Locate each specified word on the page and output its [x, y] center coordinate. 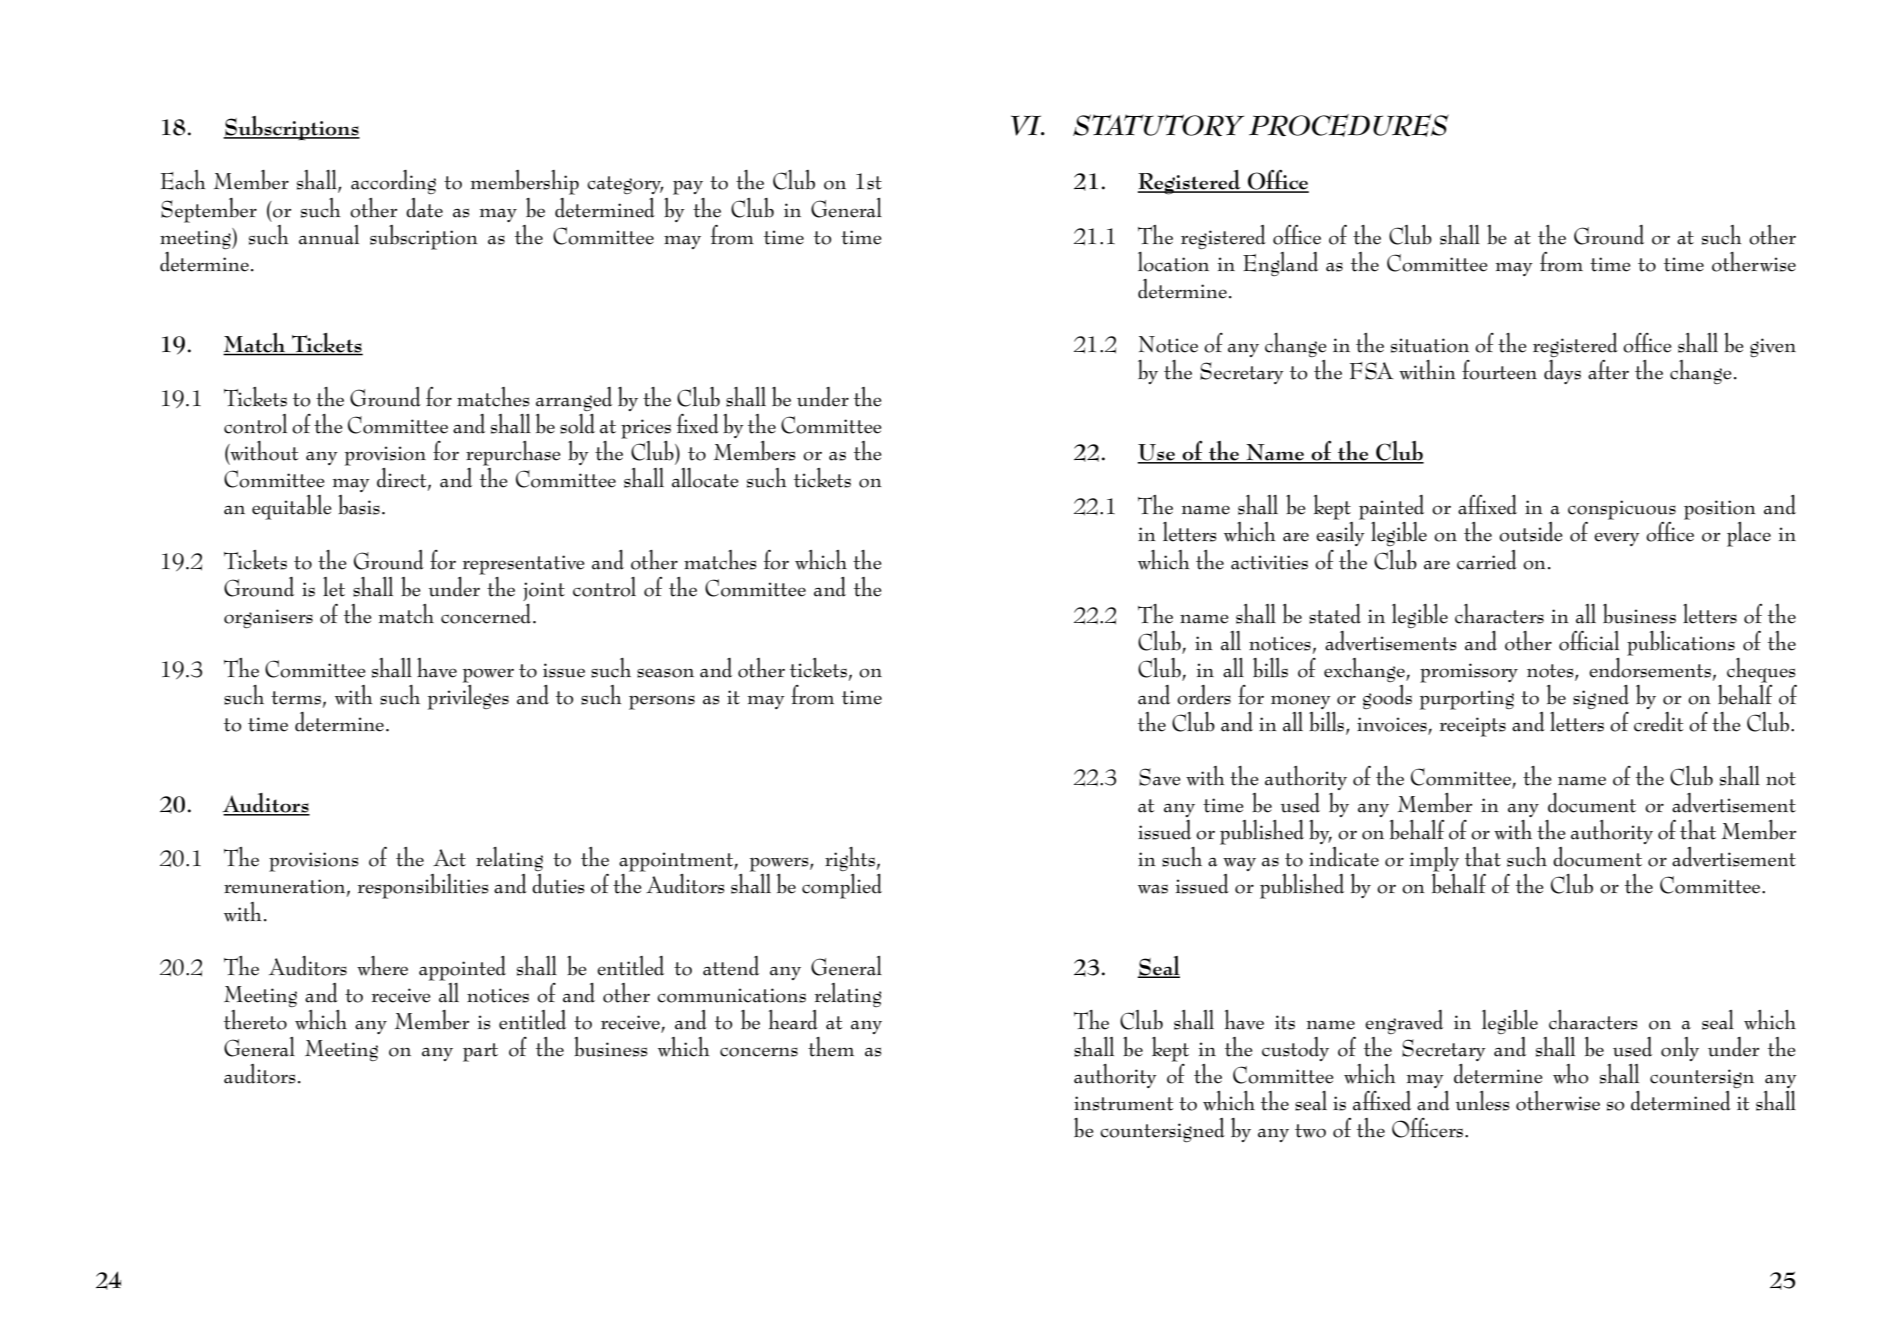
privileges [468, 696]
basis [359, 505]
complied [842, 886]
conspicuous [1622, 510]
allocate [705, 478]
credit [1658, 722]
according [393, 182]
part [480, 1052]
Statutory [1158, 125]
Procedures [1349, 125]
